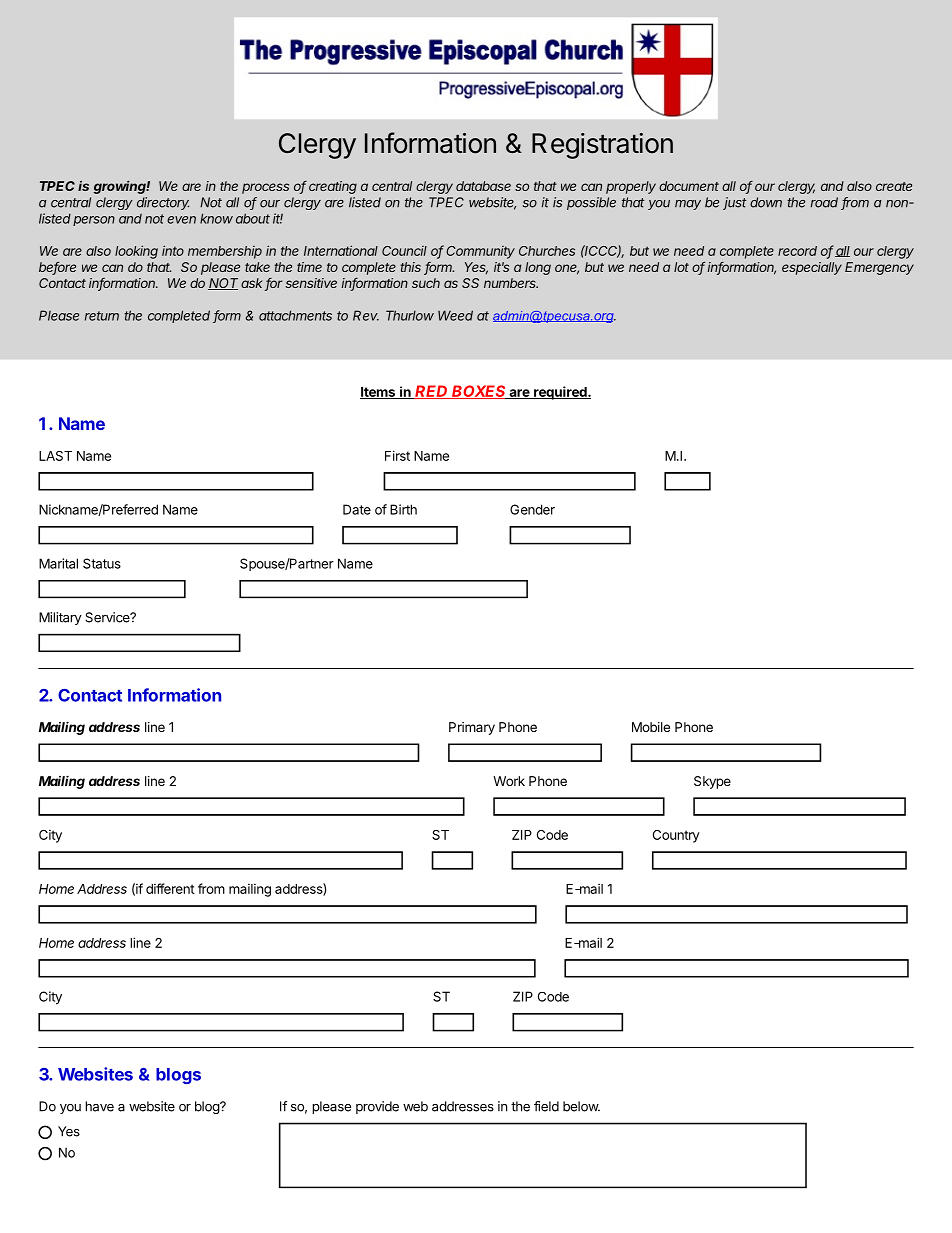 Image resolution: width=952 pixels, height=1233 pixels. Describe the element at coordinates (532, 509) in the image. I see `Gender` at that location.
